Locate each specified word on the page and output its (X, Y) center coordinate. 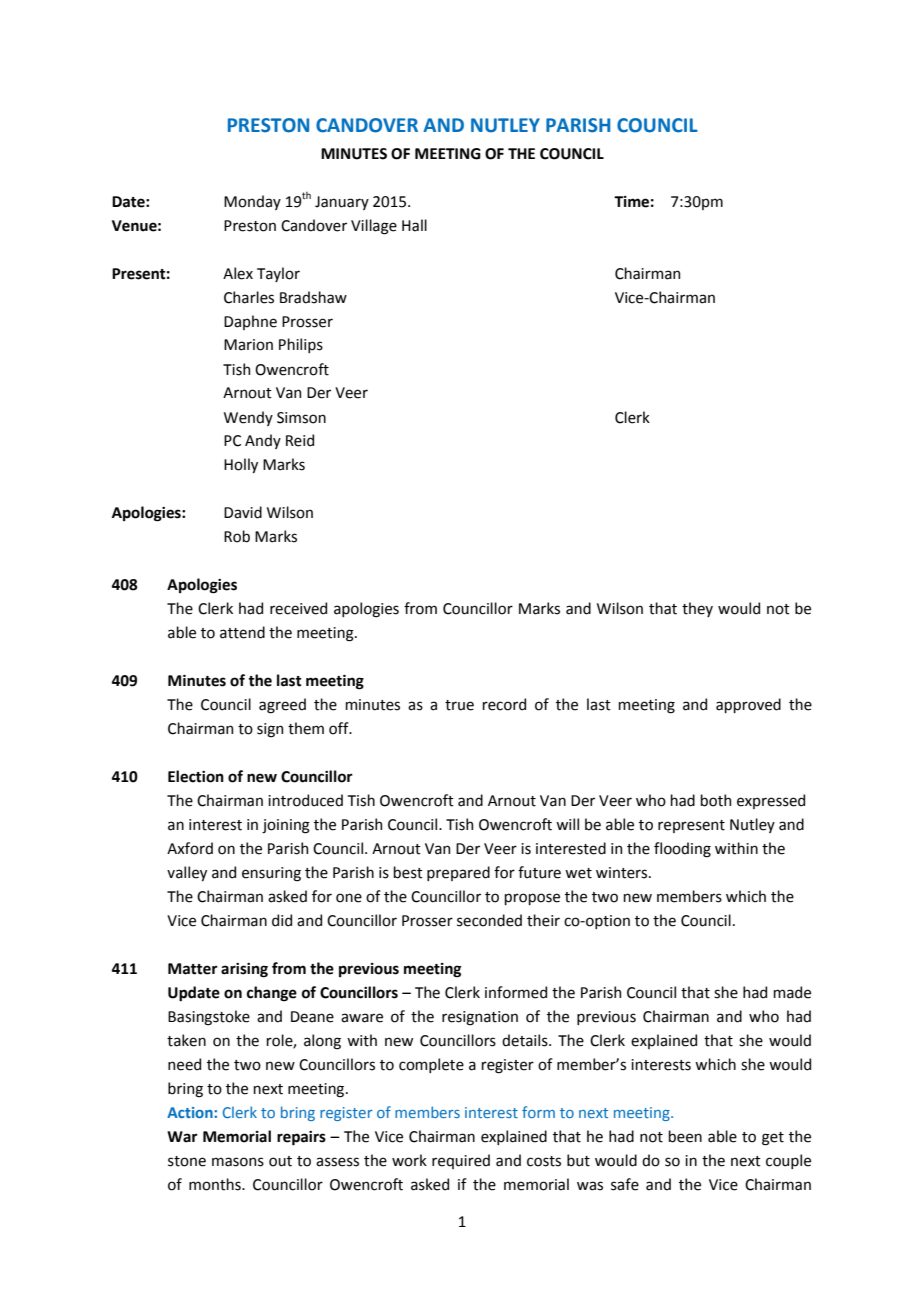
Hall (414, 225)
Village (374, 227)
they (697, 609)
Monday (252, 202)
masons (238, 1162)
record (504, 704)
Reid (300, 440)
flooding (682, 850)
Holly (241, 465)
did (282, 920)
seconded (489, 920)
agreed (282, 706)
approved (748, 705)
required (461, 1161)
